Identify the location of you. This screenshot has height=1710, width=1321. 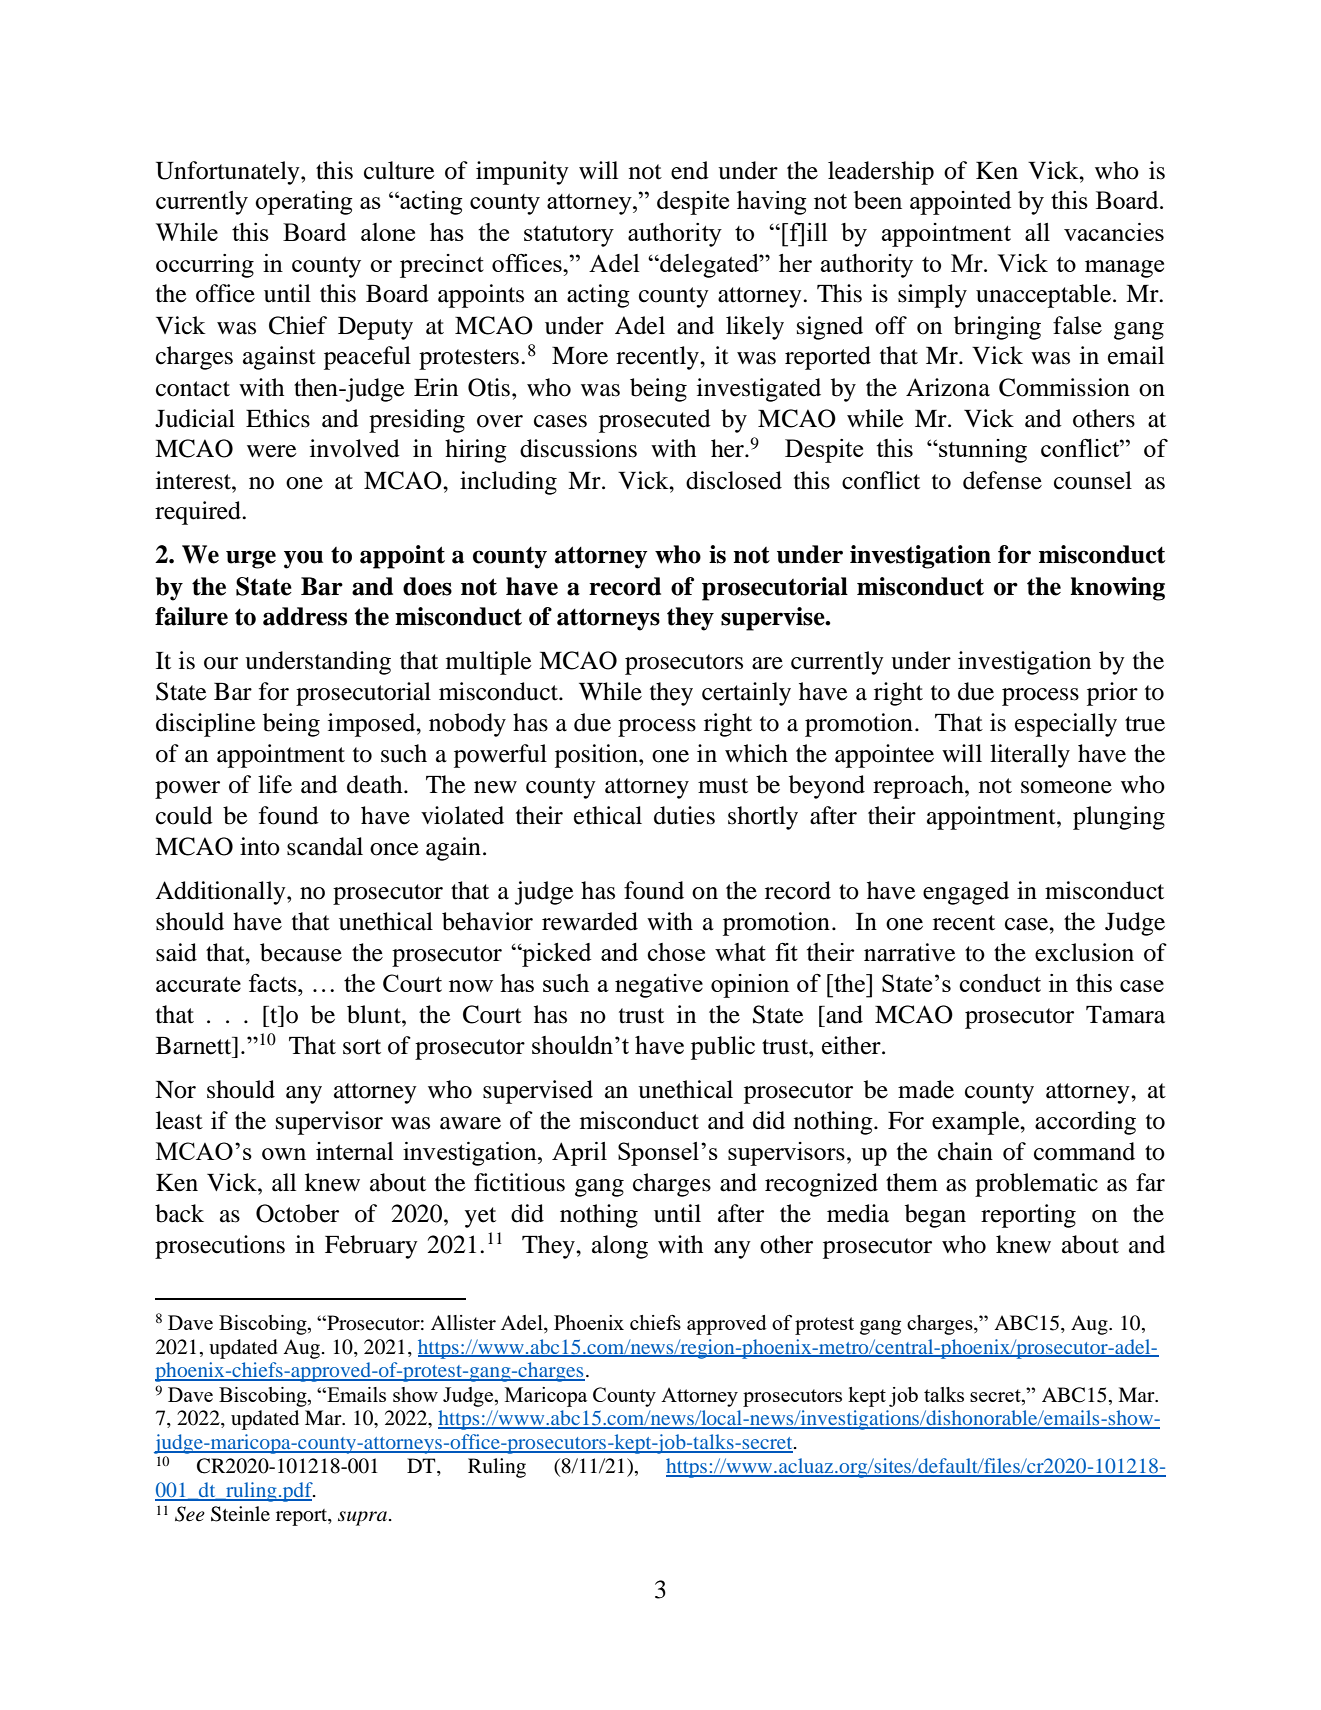
(303, 559).
